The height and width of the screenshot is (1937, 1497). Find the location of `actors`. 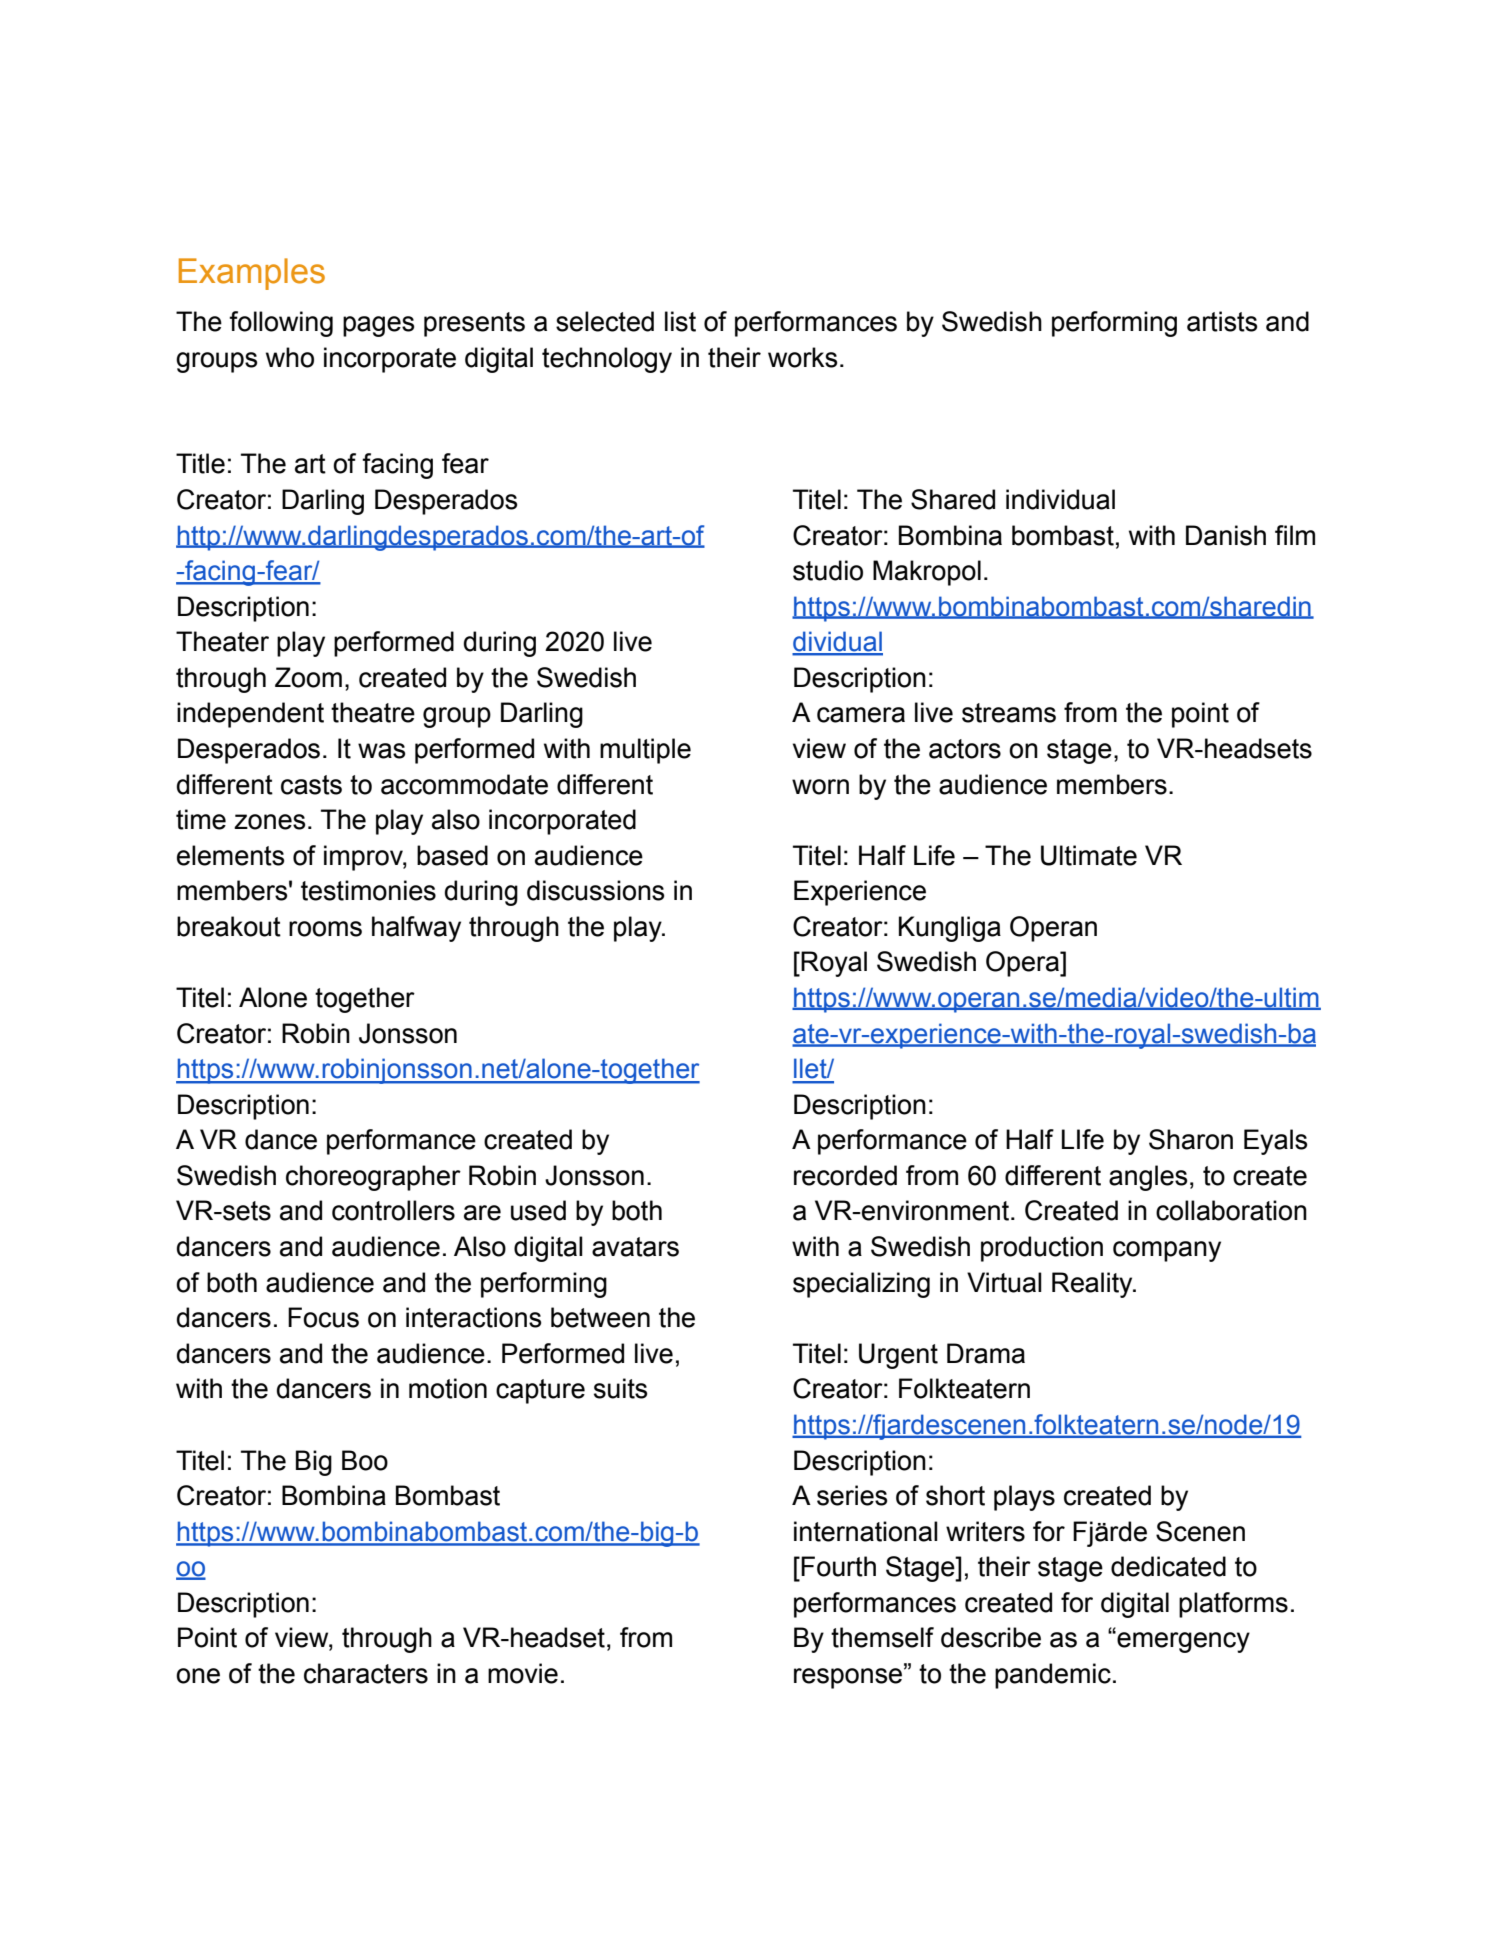

actors is located at coordinates (965, 749).
